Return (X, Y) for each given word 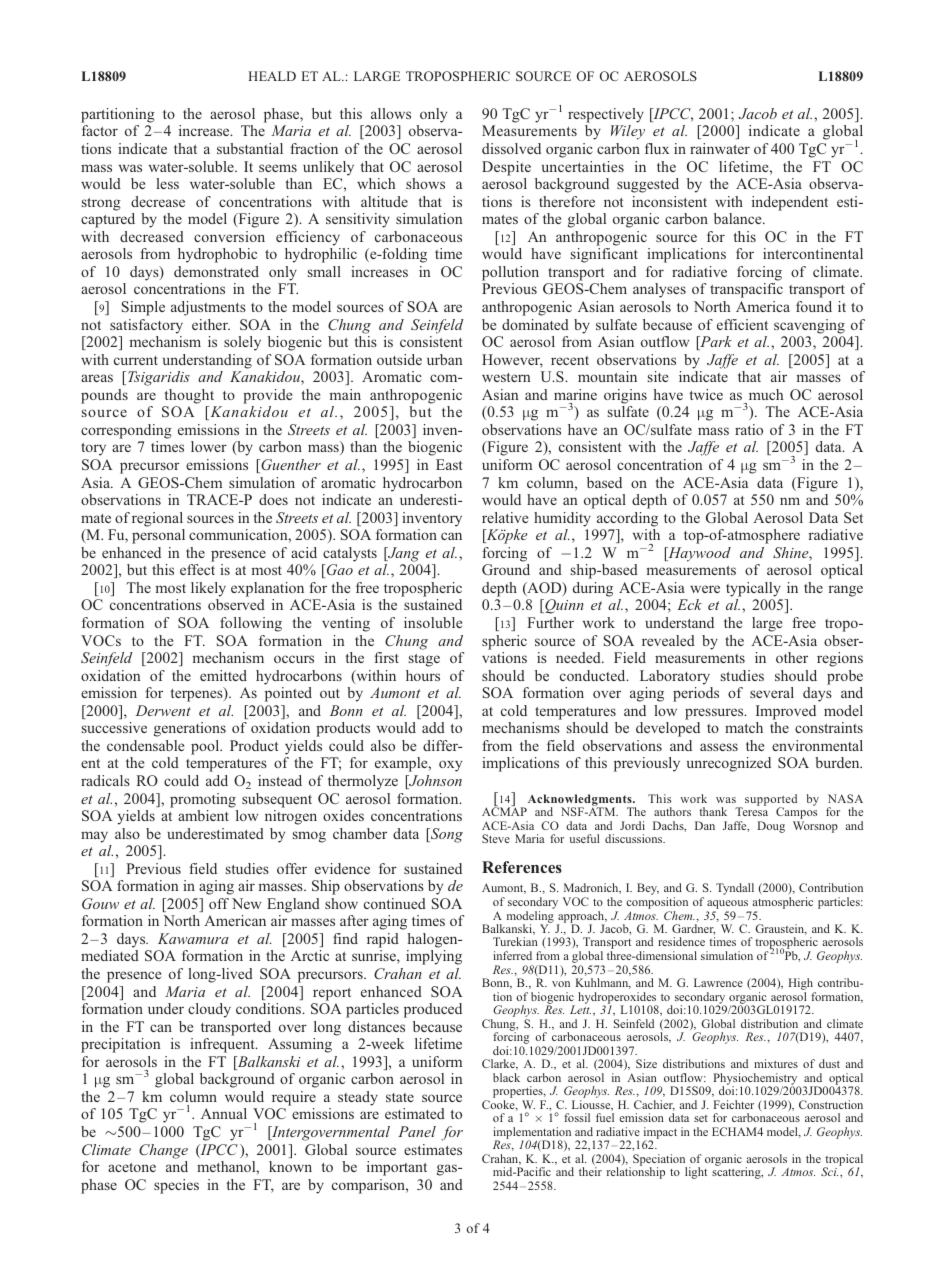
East (449, 464)
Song (445, 835)
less (167, 183)
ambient (203, 815)
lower (209, 446)
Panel (417, 1131)
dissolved (511, 148)
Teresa (751, 811)
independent (790, 203)
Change (163, 1151)
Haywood (698, 554)
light (696, 1173)
